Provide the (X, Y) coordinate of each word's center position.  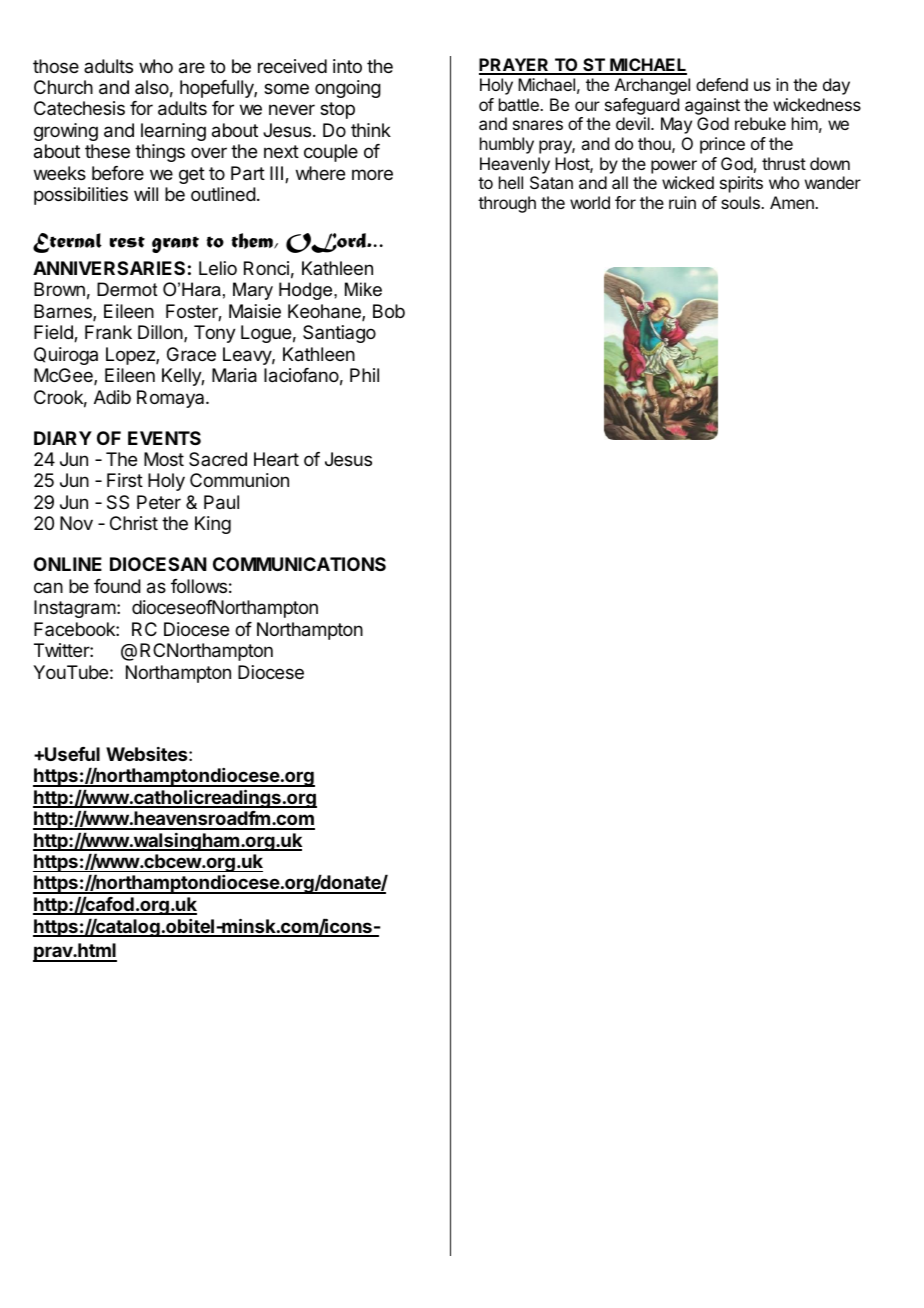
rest (127, 242)
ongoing (348, 89)
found (117, 586)
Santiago (339, 334)
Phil (364, 375)
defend (722, 84)
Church (63, 87)
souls (741, 202)
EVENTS (164, 438)
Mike (363, 289)
